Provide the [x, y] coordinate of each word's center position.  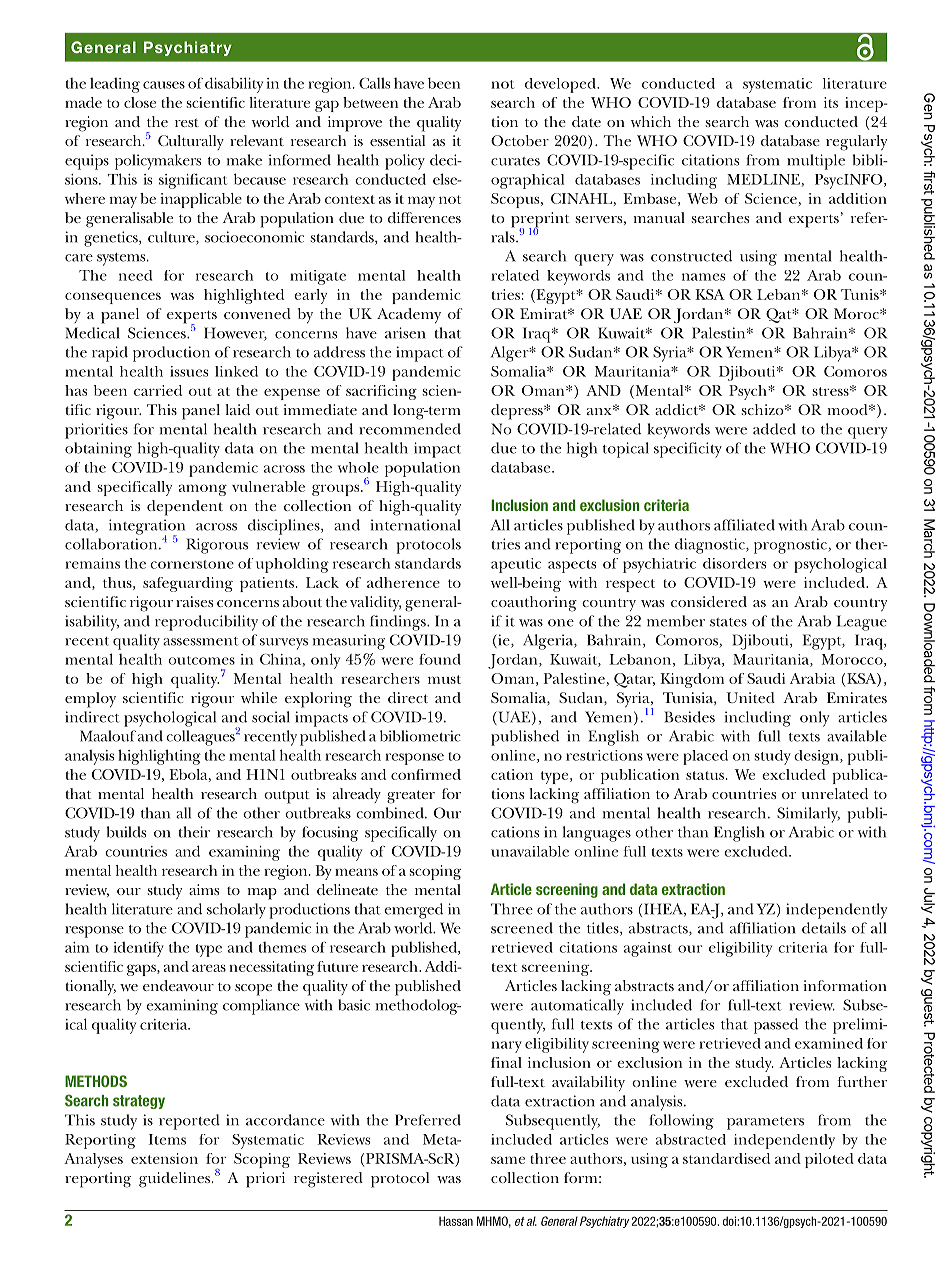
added [774, 429]
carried [158, 390]
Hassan [456, 1221]
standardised [726, 1158]
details [824, 928]
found [440, 659]
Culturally [191, 142]
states [728, 622]
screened [522, 928]
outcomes [201, 660]
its [831, 102]
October [520, 140]
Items [167, 1139]
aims [204, 889]
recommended [410, 429]
